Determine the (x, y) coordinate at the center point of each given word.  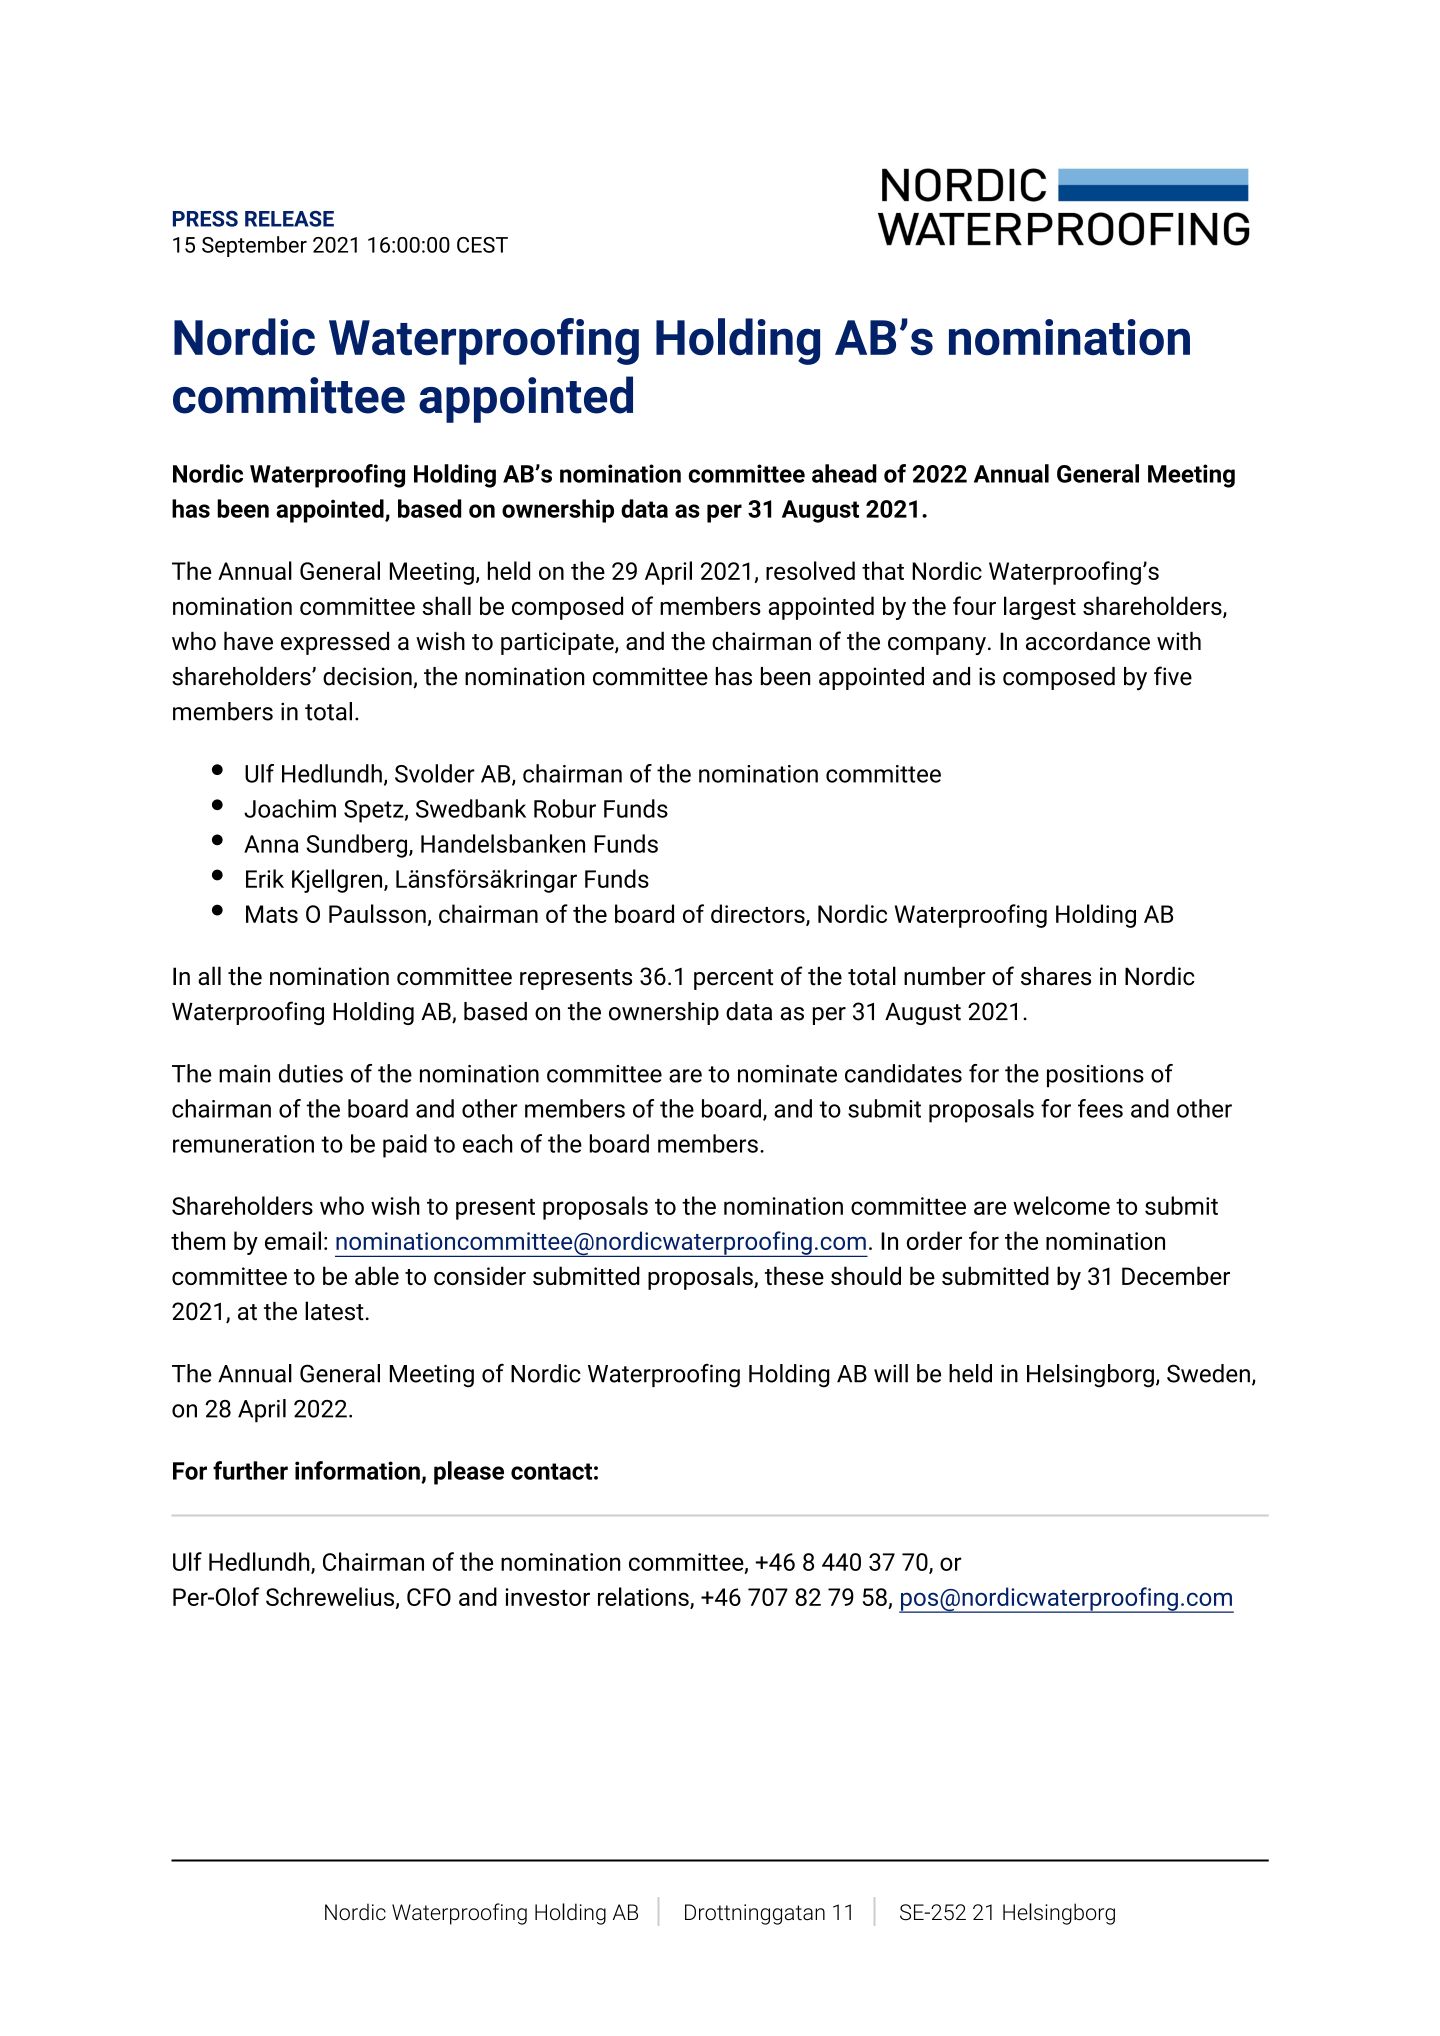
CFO (429, 1597)
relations (644, 1597)
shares (1056, 976)
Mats (272, 914)
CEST (482, 245)
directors (759, 914)
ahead (844, 473)
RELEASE (289, 219)
